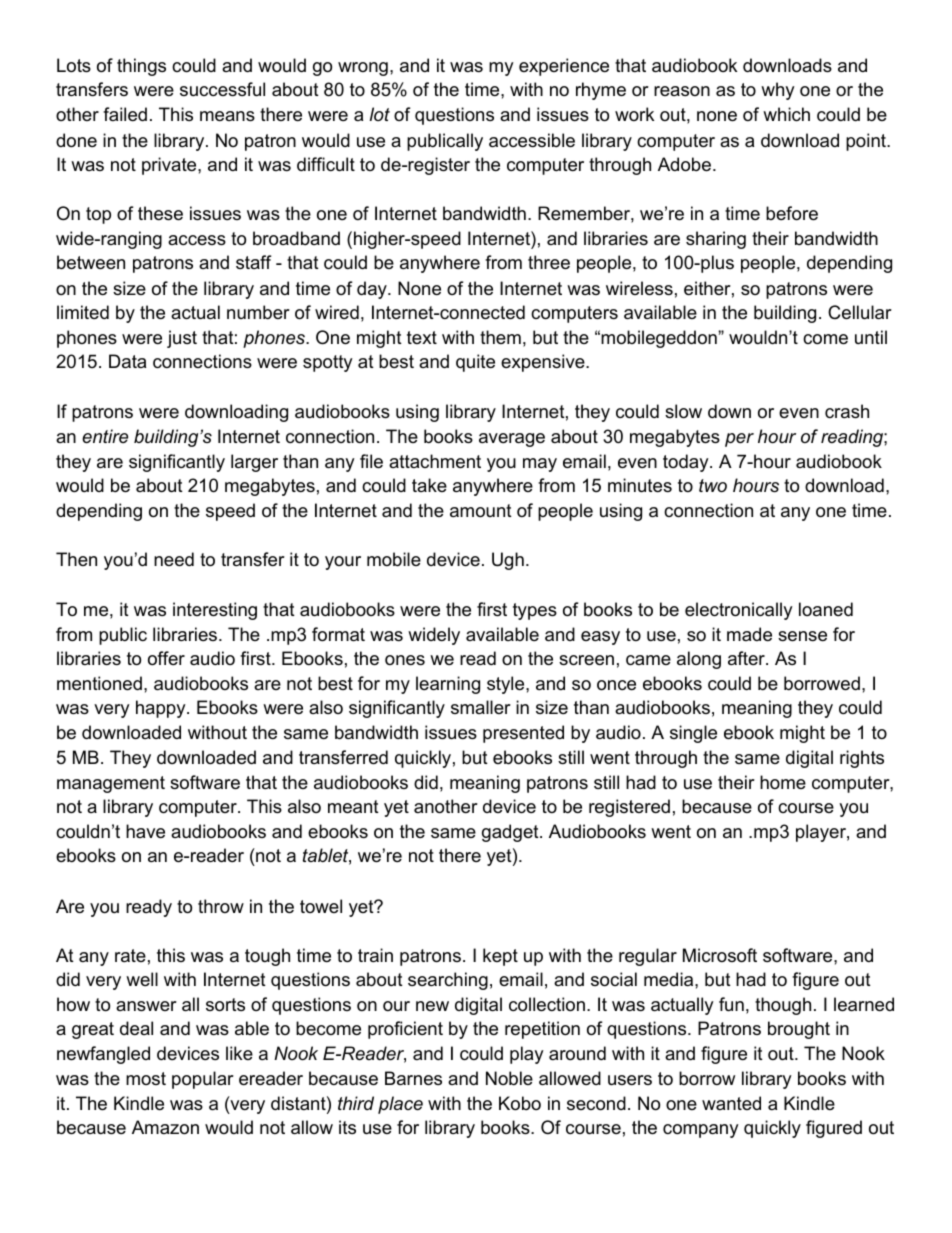  I want to click on most, so click(146, 1078).
